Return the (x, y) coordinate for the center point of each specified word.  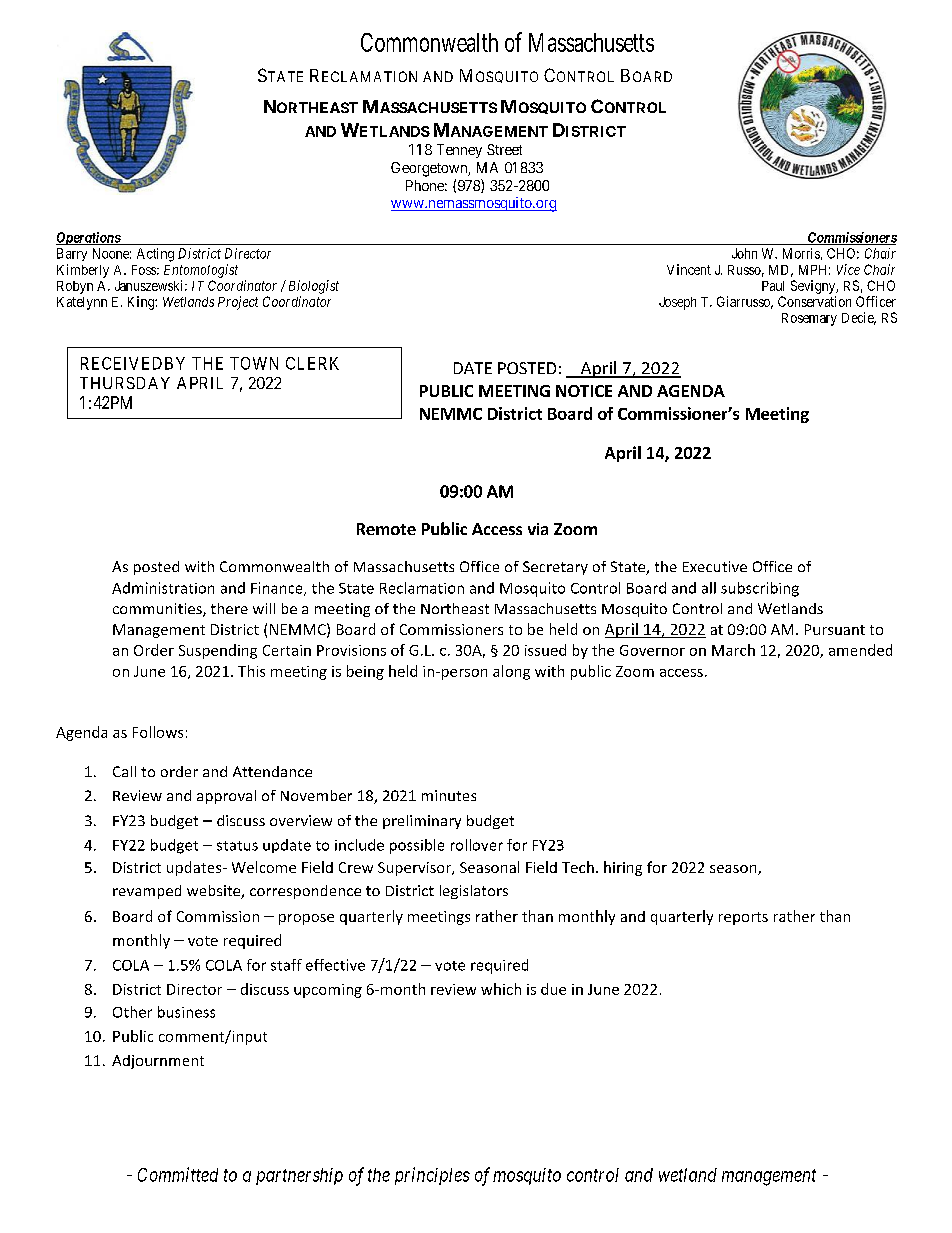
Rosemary (809, 319)
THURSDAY (125, 383)
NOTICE (584, 391)
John (744, 253)
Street (504, 149)
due (553, 989)
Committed (178, 1174)
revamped (147, 892)
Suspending (218, 651)
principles (432, 1176)
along (511, 672)
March (733, 650)
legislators (474, 892)
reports (743, 918)
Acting (155, 255)
